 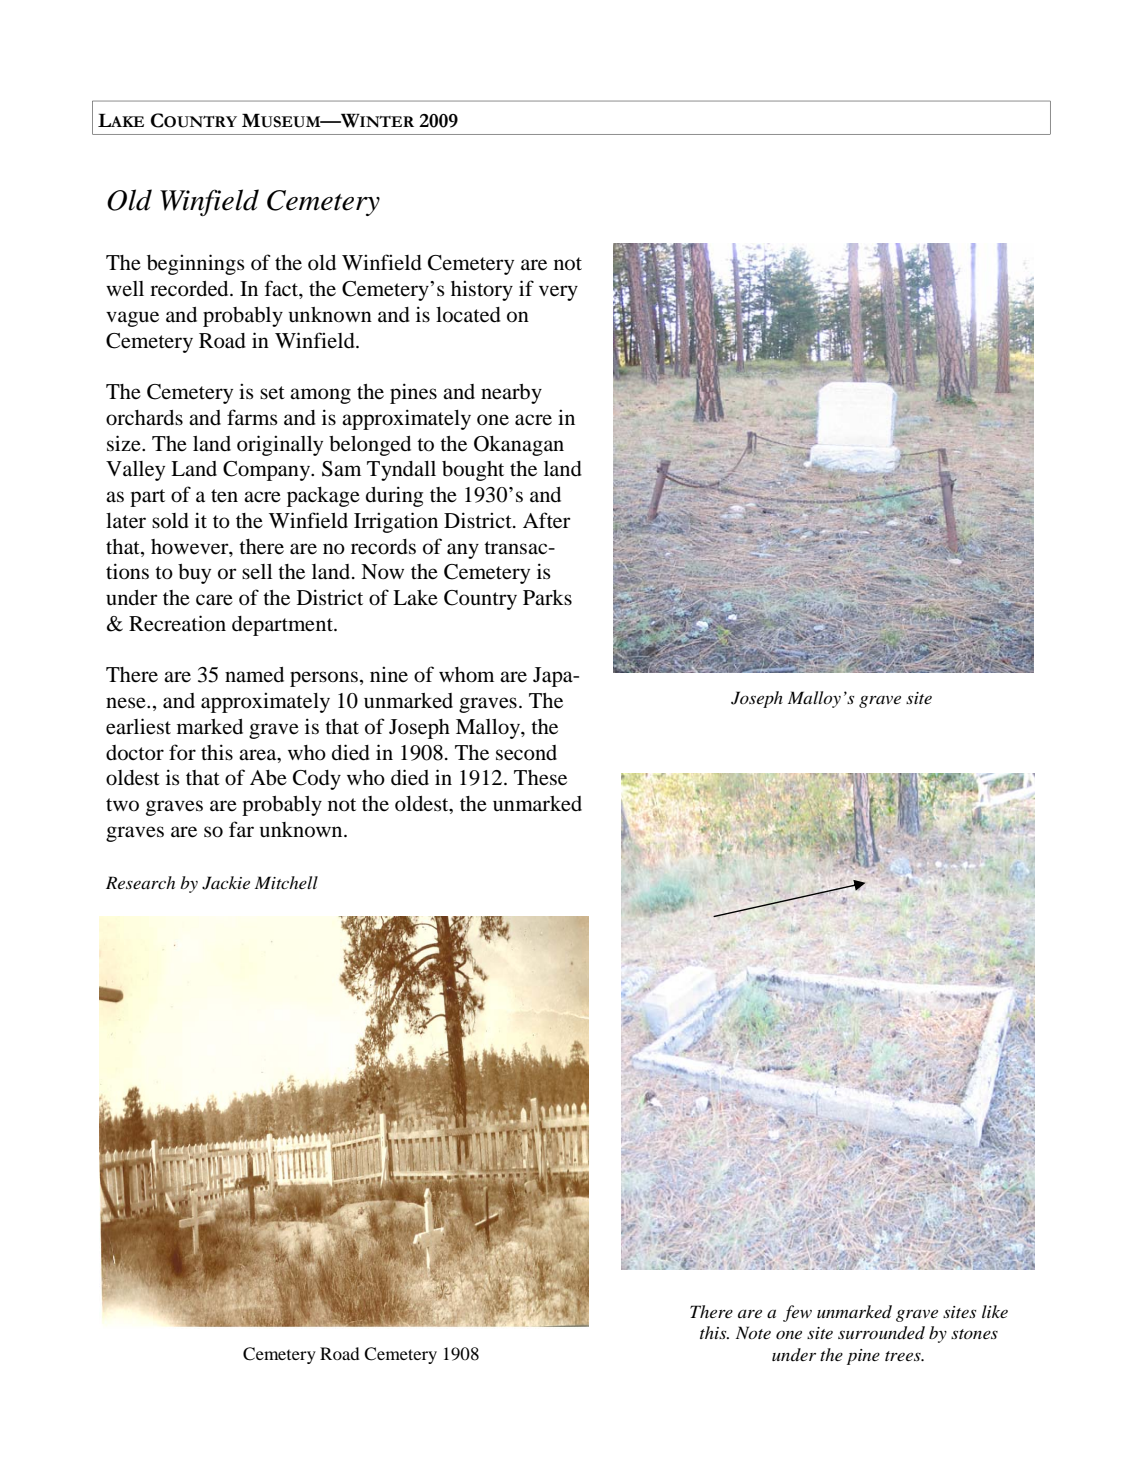 I want to click on Mitchell, so click(x=286, y=882).
